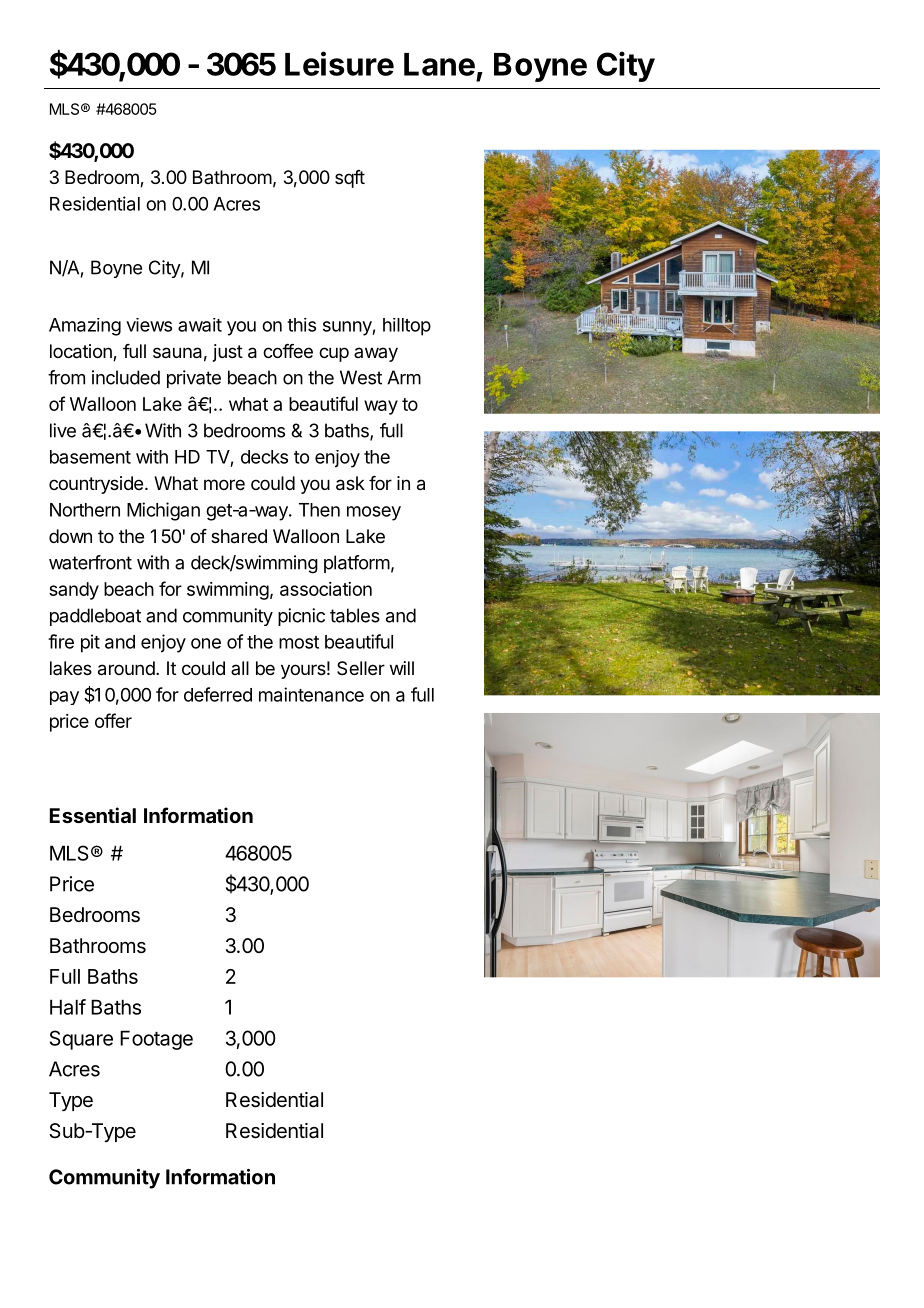 This screenshot has height=1308, width=924. What do you see at coordinates (374, 513) in the screenshot?
I see `mosey` at bounding box center [374, 513].
